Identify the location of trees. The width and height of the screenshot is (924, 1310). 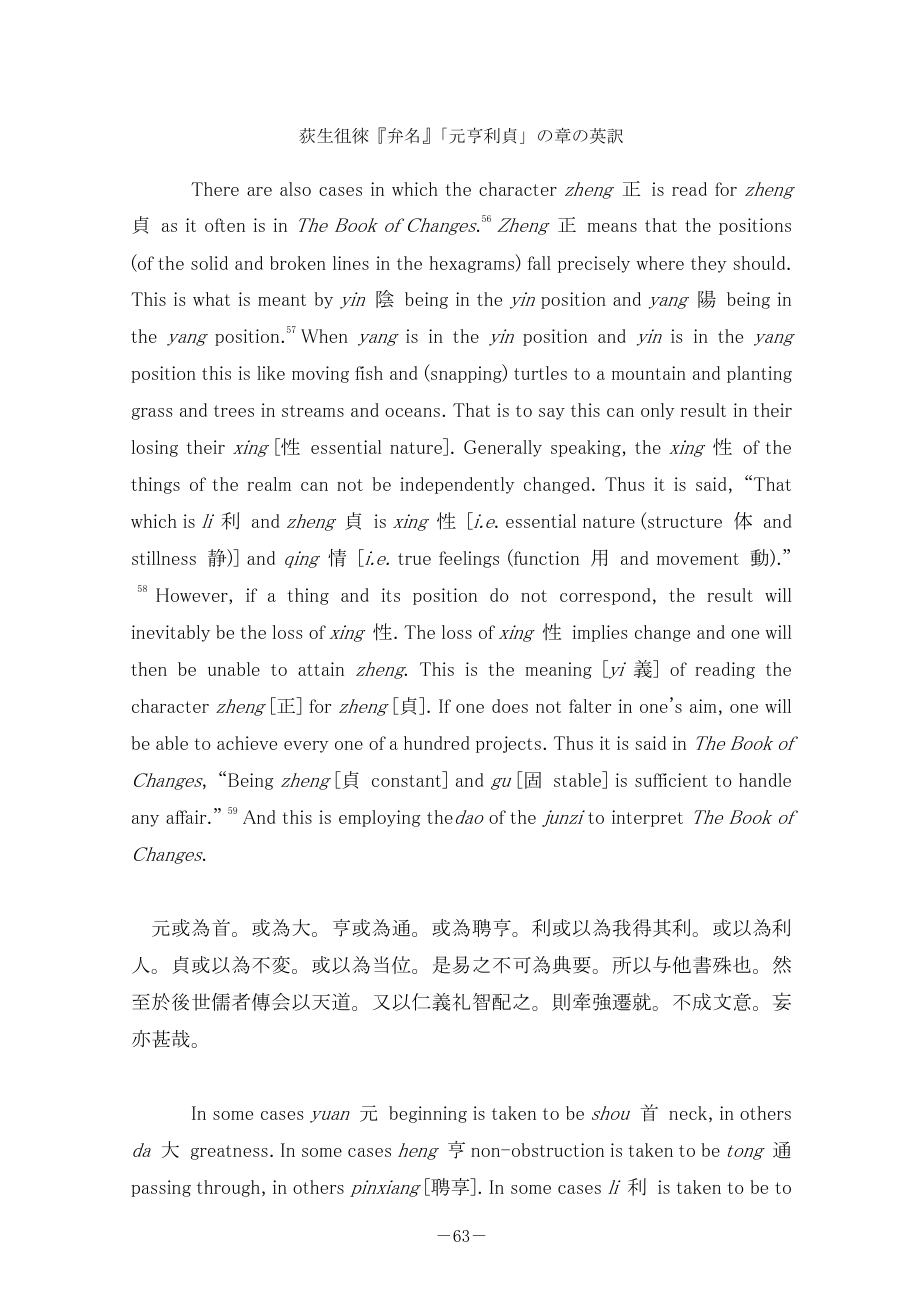
(234, 411).
